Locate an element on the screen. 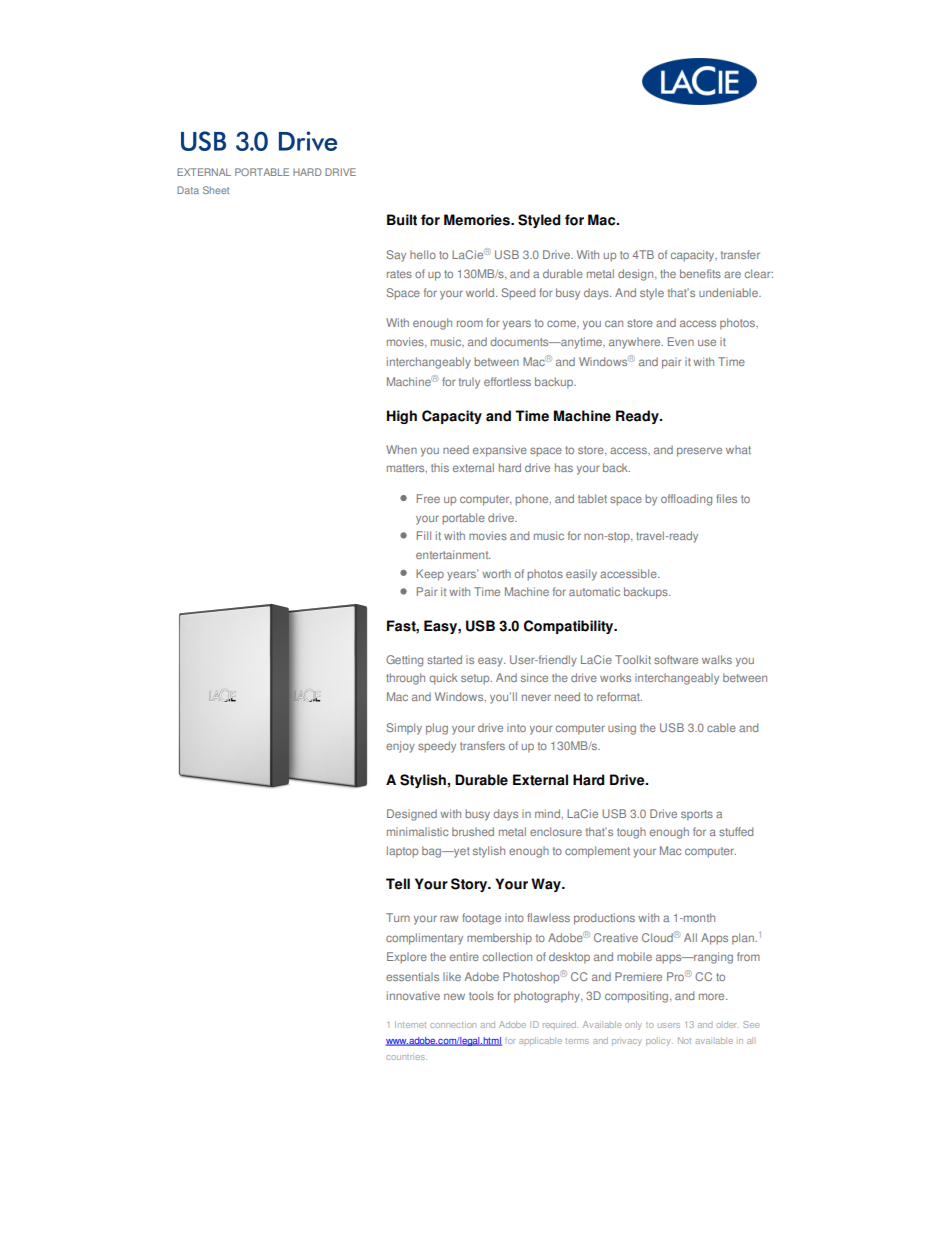  benefits is located at coordinates (700, 273).
